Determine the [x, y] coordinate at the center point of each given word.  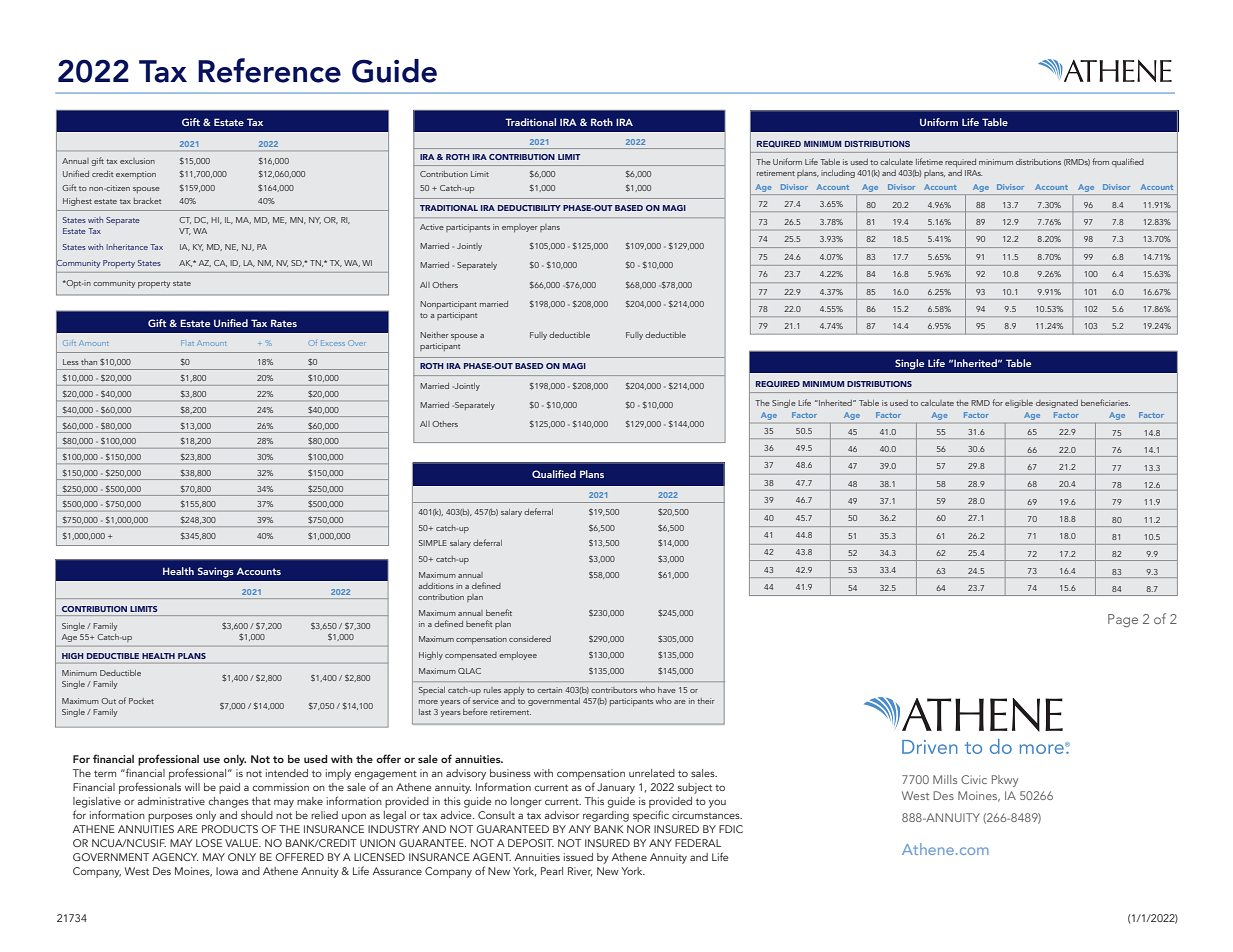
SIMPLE [433, 543]
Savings [216, 572]
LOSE [209, 843]
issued [578, 857]
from [1100, 161]
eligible [1019, 404]
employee [518, 656]
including [838, 174]
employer [520, 228]
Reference [269, 70]
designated [1057, 404]
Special [432, 691]
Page [1123, 620]
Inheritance [127, 247]
